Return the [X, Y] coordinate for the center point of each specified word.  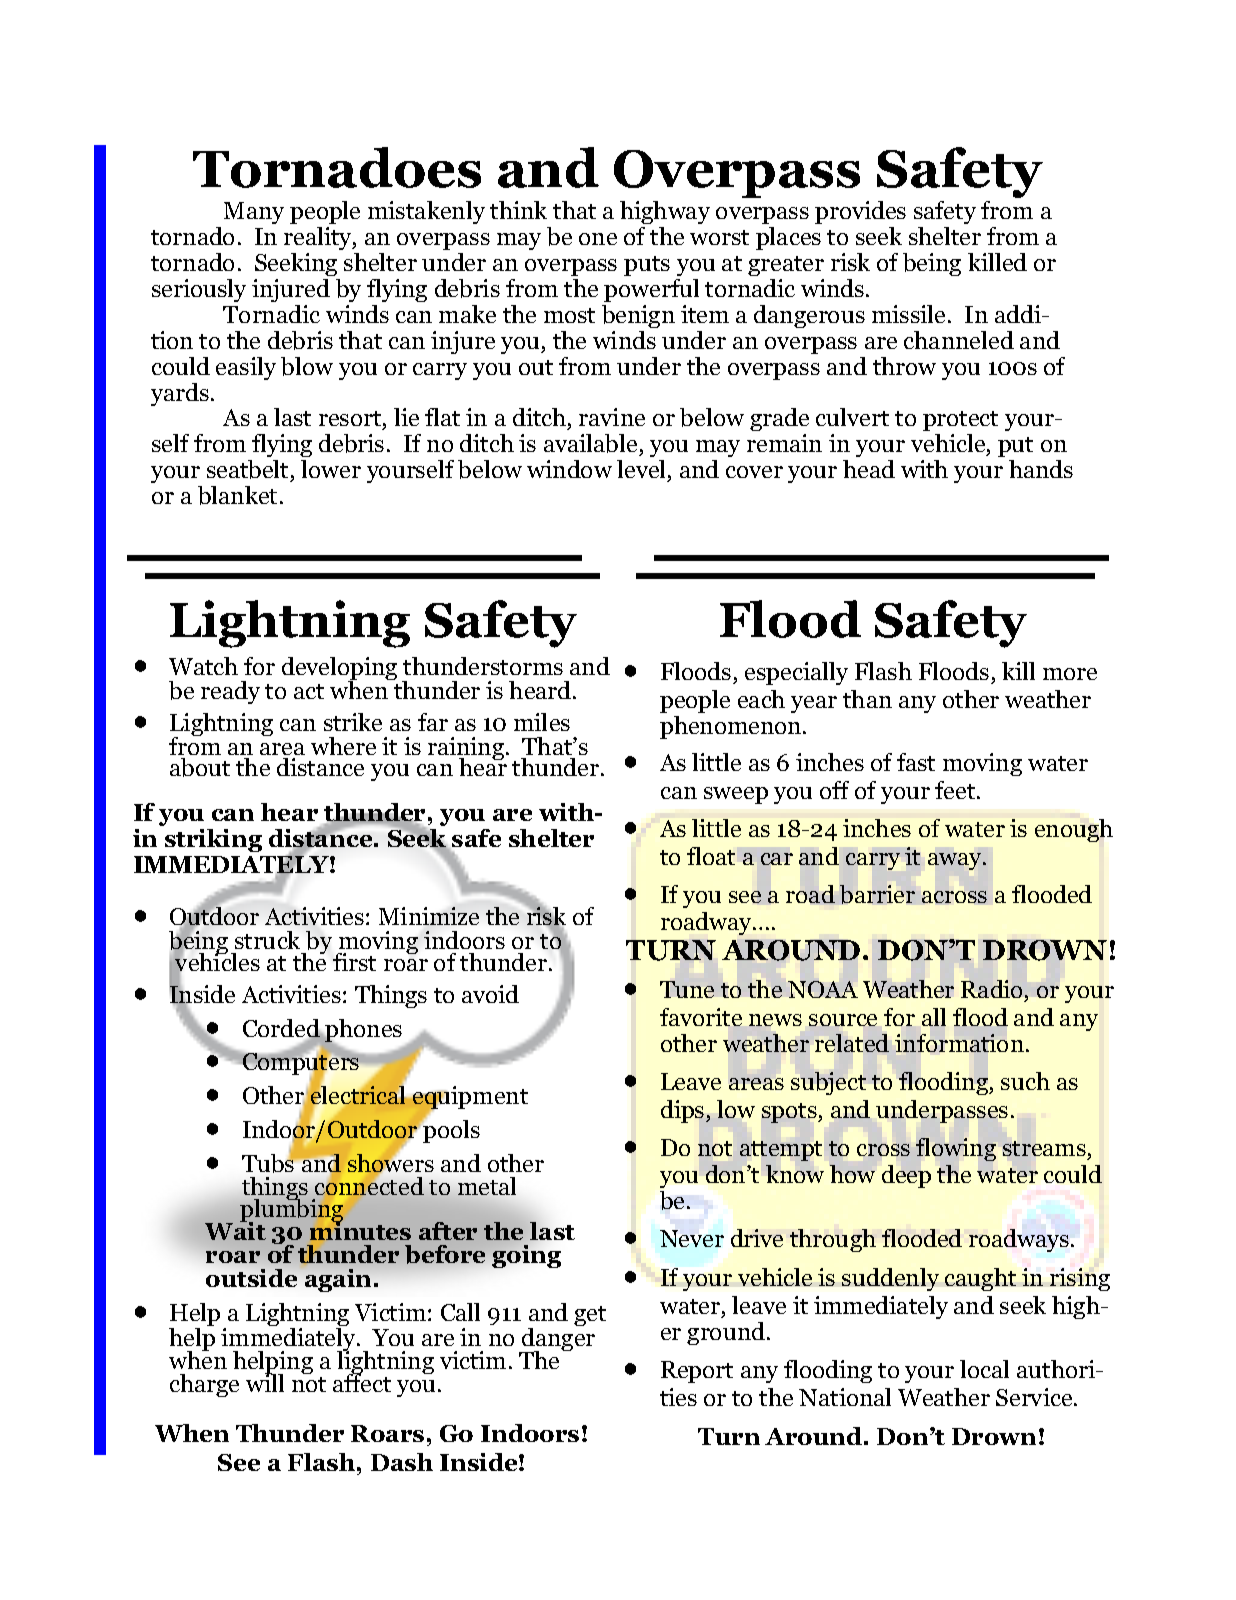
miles [542, 722]
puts [647, 266]
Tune [687, 989]
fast [916, 762]
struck [267, 940]
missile [910, 314]
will [265, 1382]
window [569, 469]
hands [1041, 469]
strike [353, 722]
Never [692, 1238]
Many [254, 213]
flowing [956, 1149]
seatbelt [249, 471]
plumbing [291, 1211]
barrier [877, 894]
